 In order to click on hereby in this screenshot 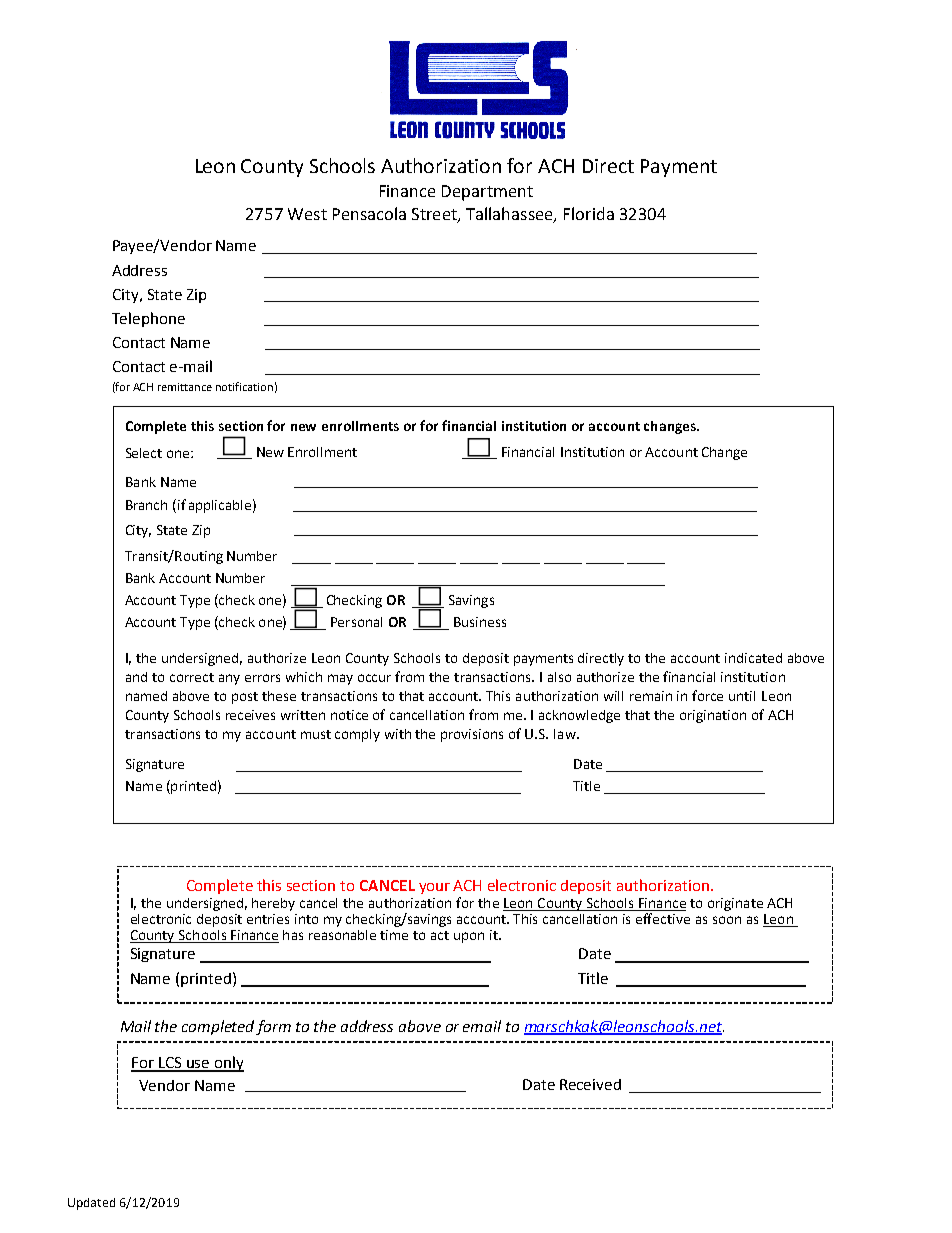, I will do `click(273, 904)`.
